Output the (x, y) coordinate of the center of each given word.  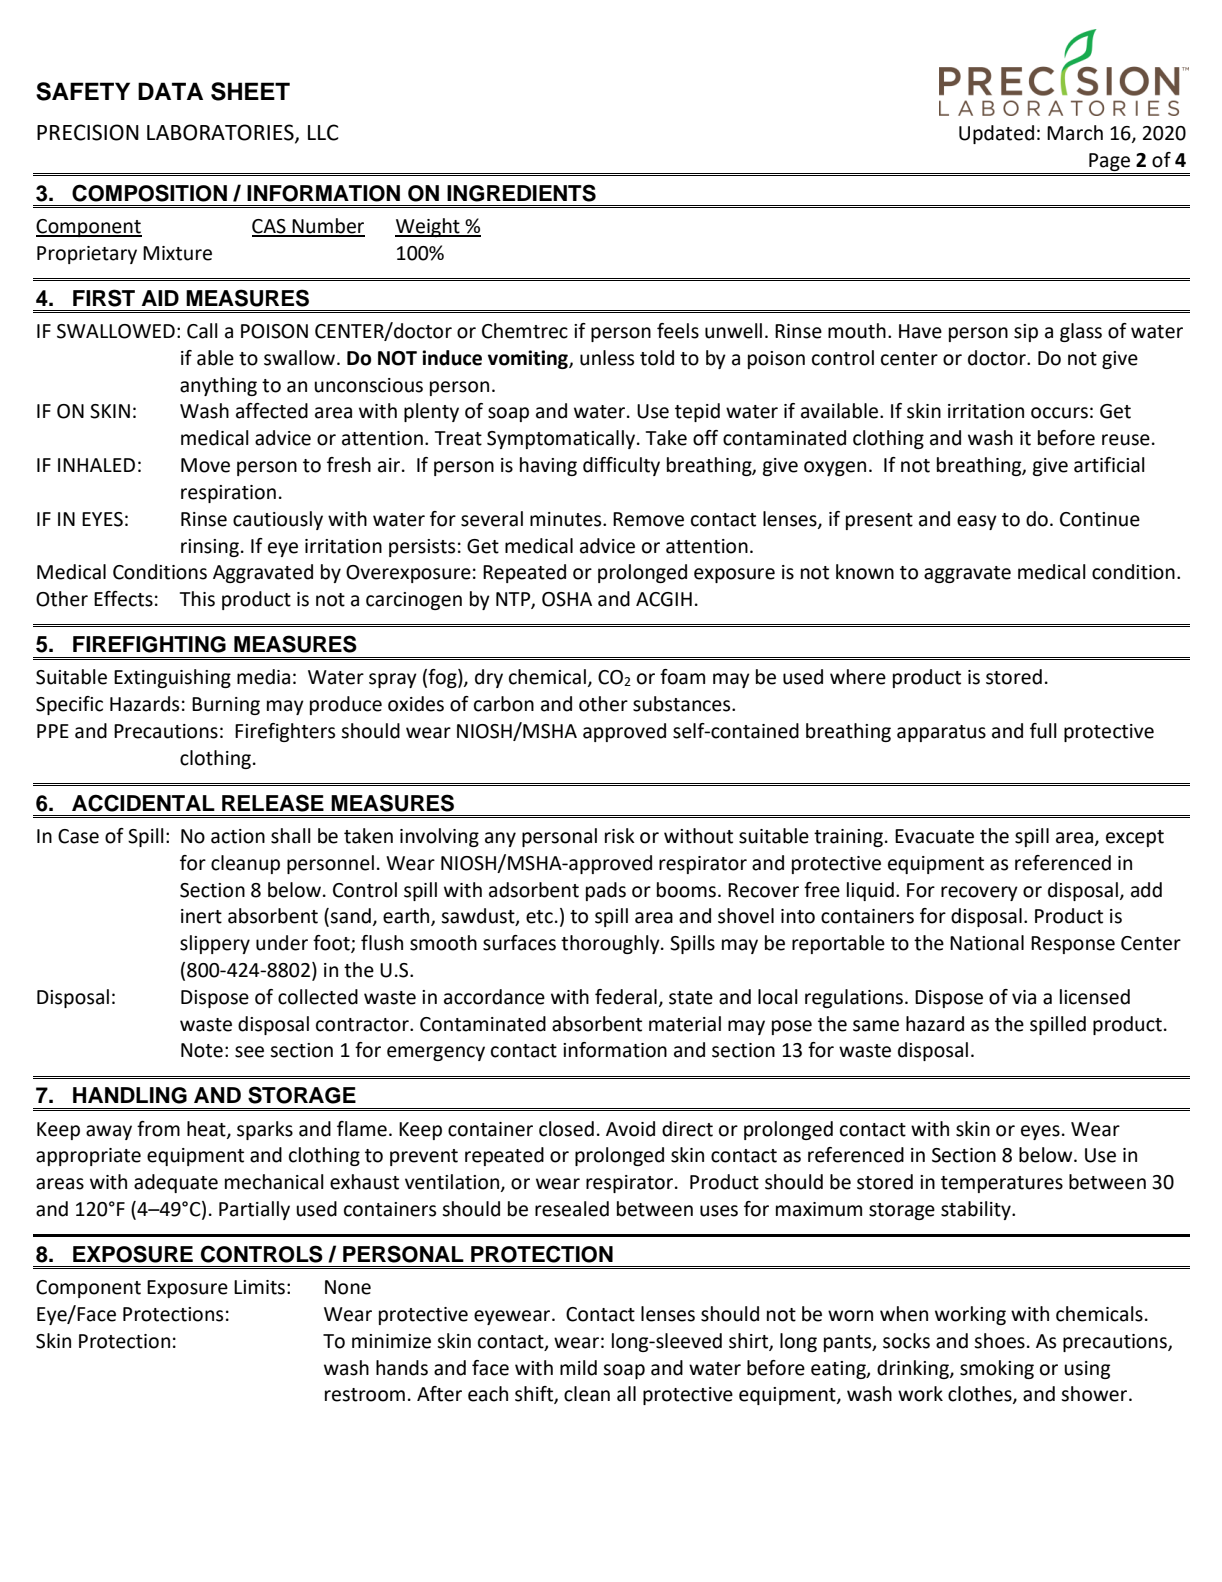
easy (977, 522)
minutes (567, 519)
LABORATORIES (221, 133)
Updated (996, 134)
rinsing (210, 548)
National (987, 943)
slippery (215, 944)
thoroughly (611, 944)
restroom (365, 1395)
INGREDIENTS (521, 193)
